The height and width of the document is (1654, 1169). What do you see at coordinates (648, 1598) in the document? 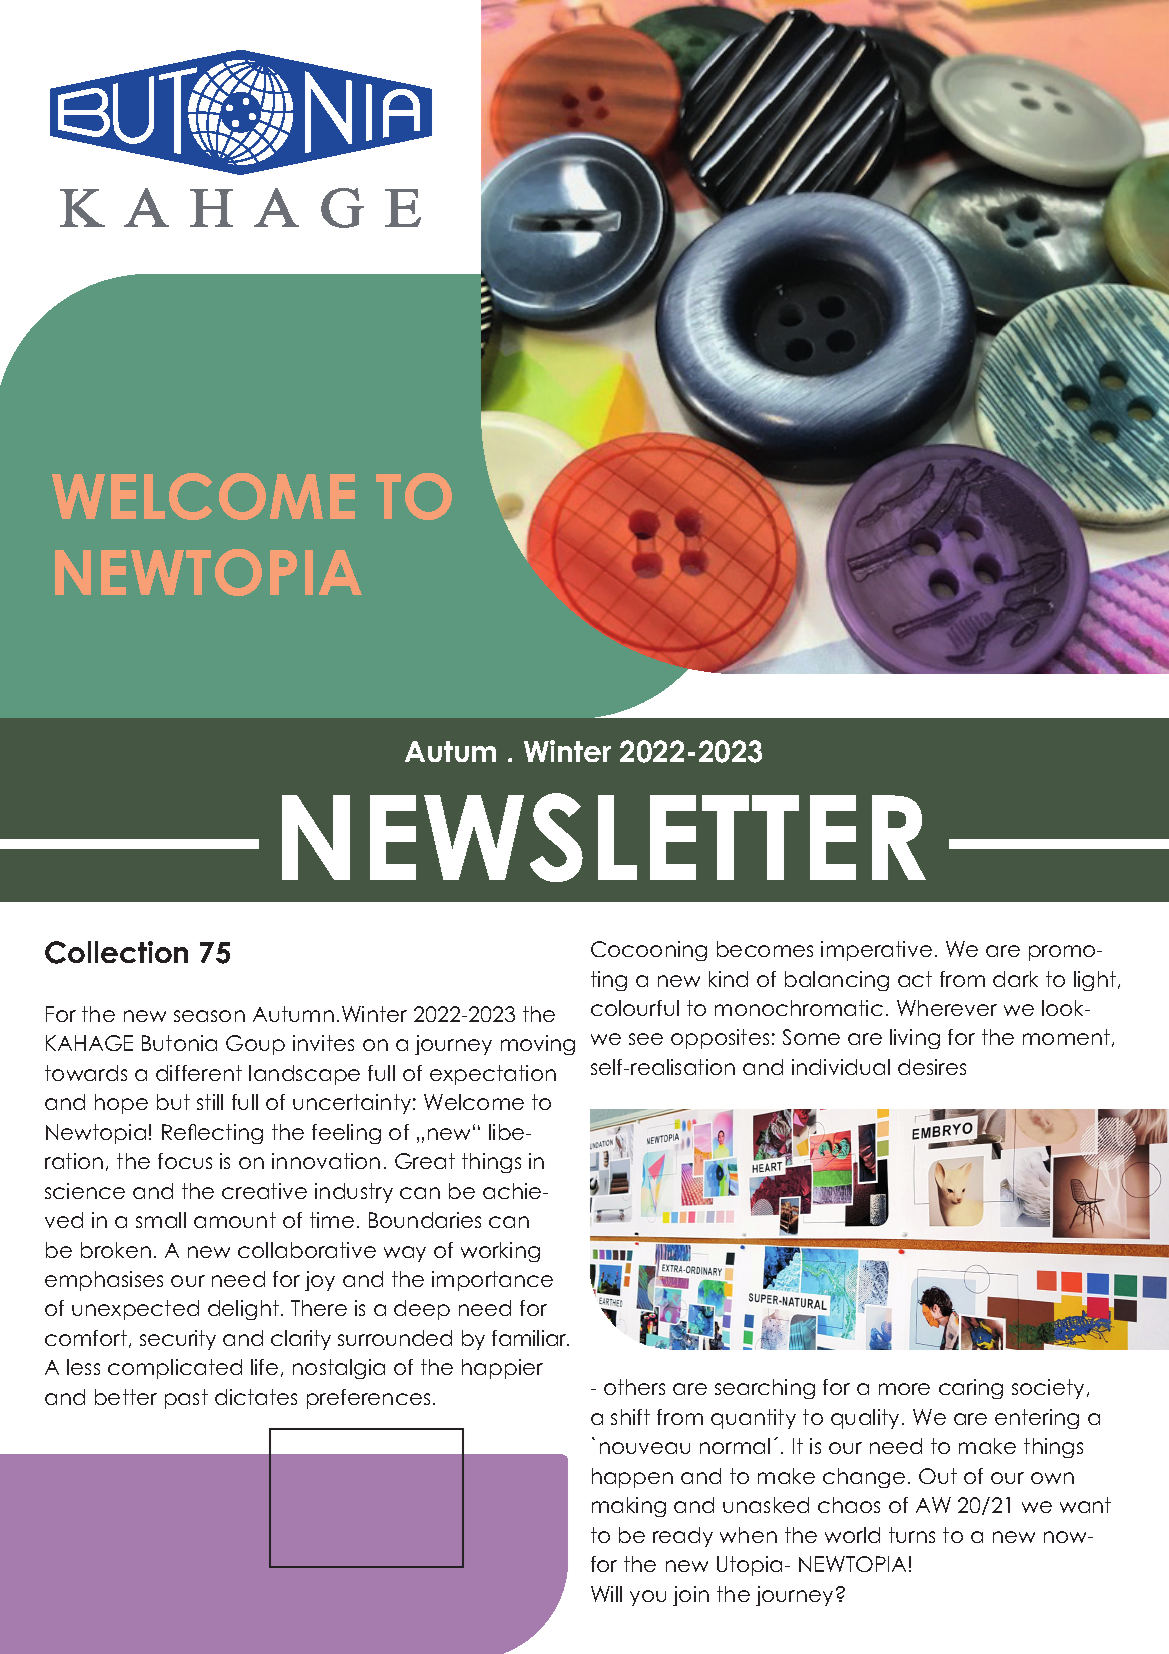
I see `you` at bounding box center [648, 1598].
